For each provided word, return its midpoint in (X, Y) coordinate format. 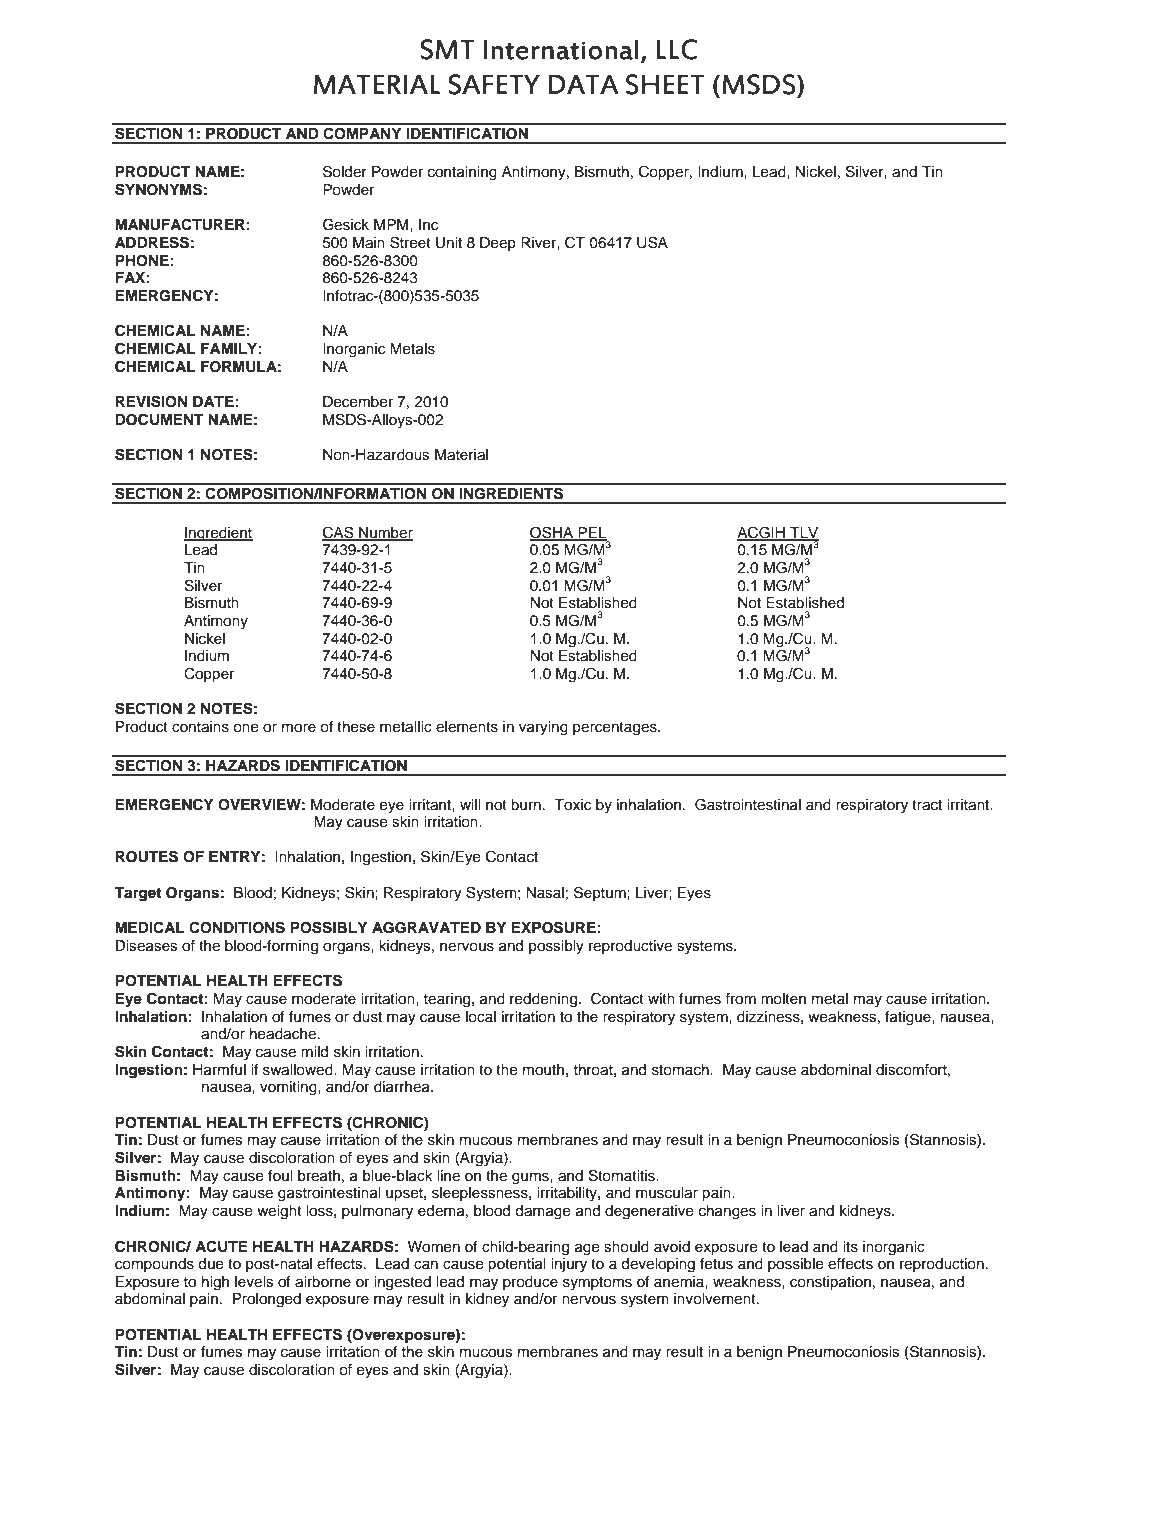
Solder (345, 171)
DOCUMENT (159, 419)
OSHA (553, 533)
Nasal (545, 893)
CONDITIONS (237, 927)
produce (530, 1283)
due (211, 1264)
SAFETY (494, 84)
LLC (676, 49)
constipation (830, 1283)
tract (927, 805)
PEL (592, 533)
